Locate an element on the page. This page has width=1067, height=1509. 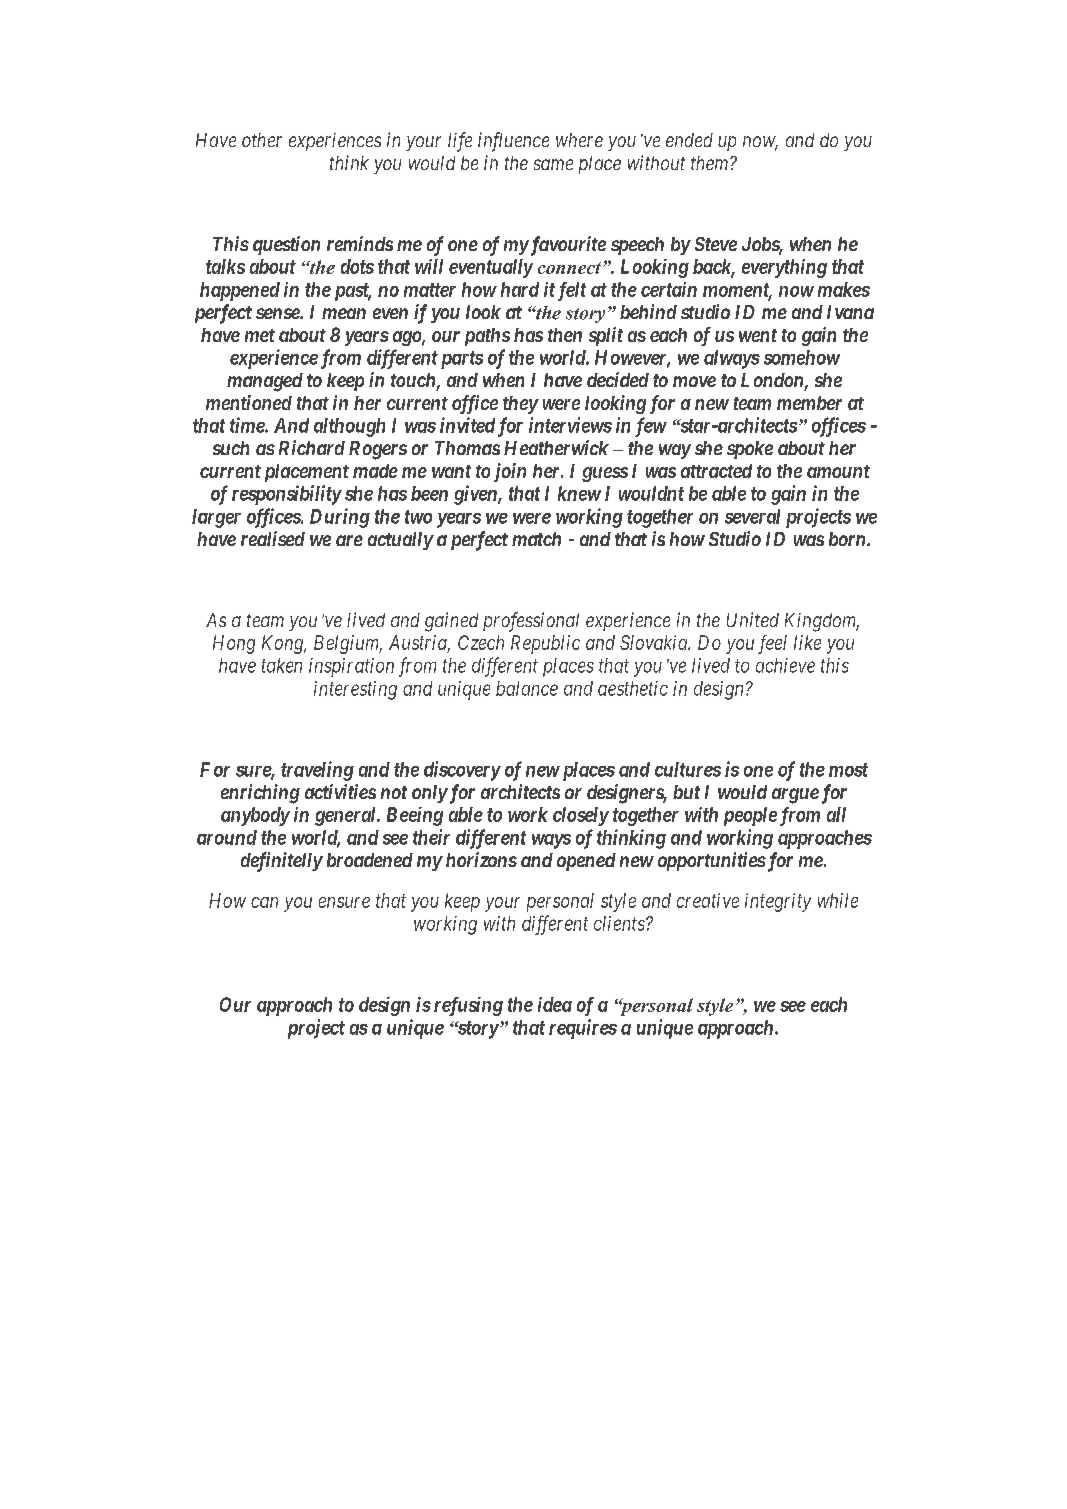
them is located at coordinates (711, 163).
